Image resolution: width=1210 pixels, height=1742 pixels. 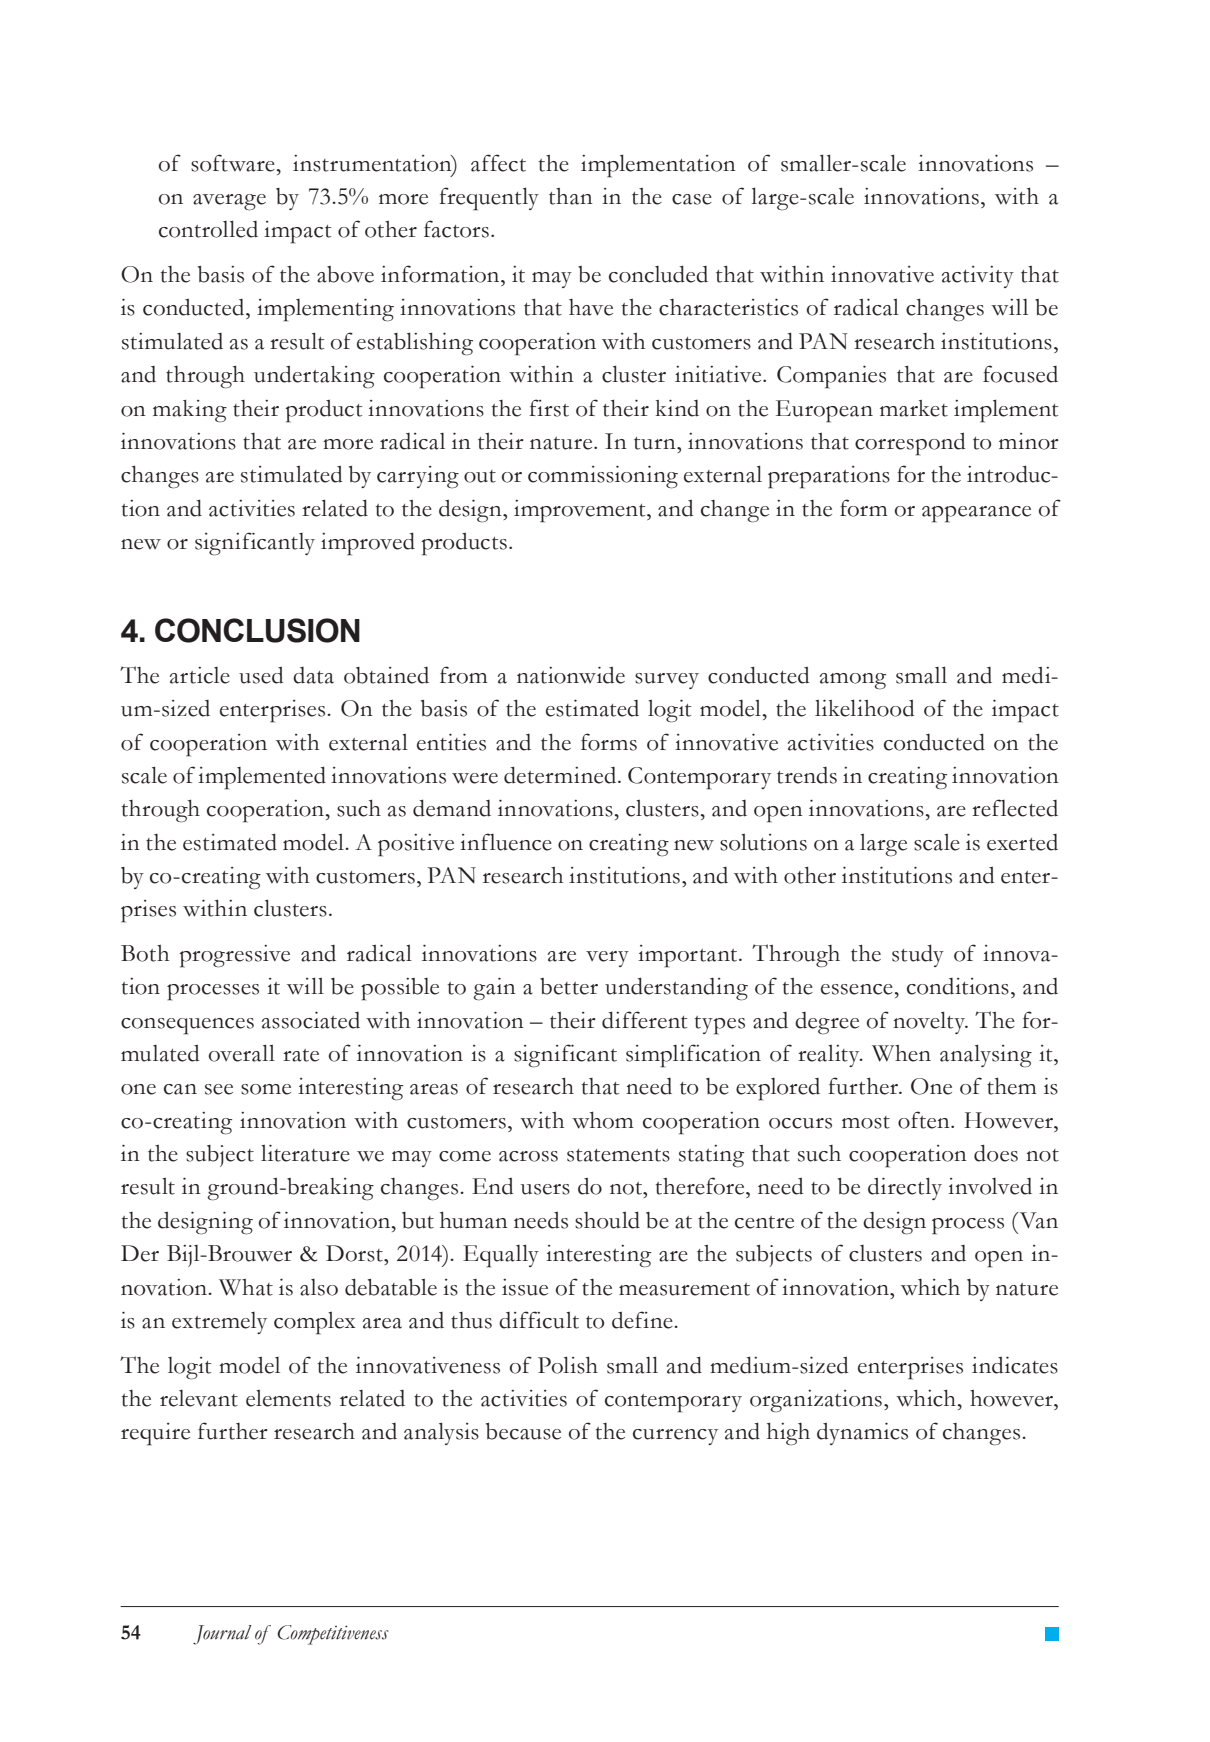 I want to click on than, so click(x=571, y=196).
